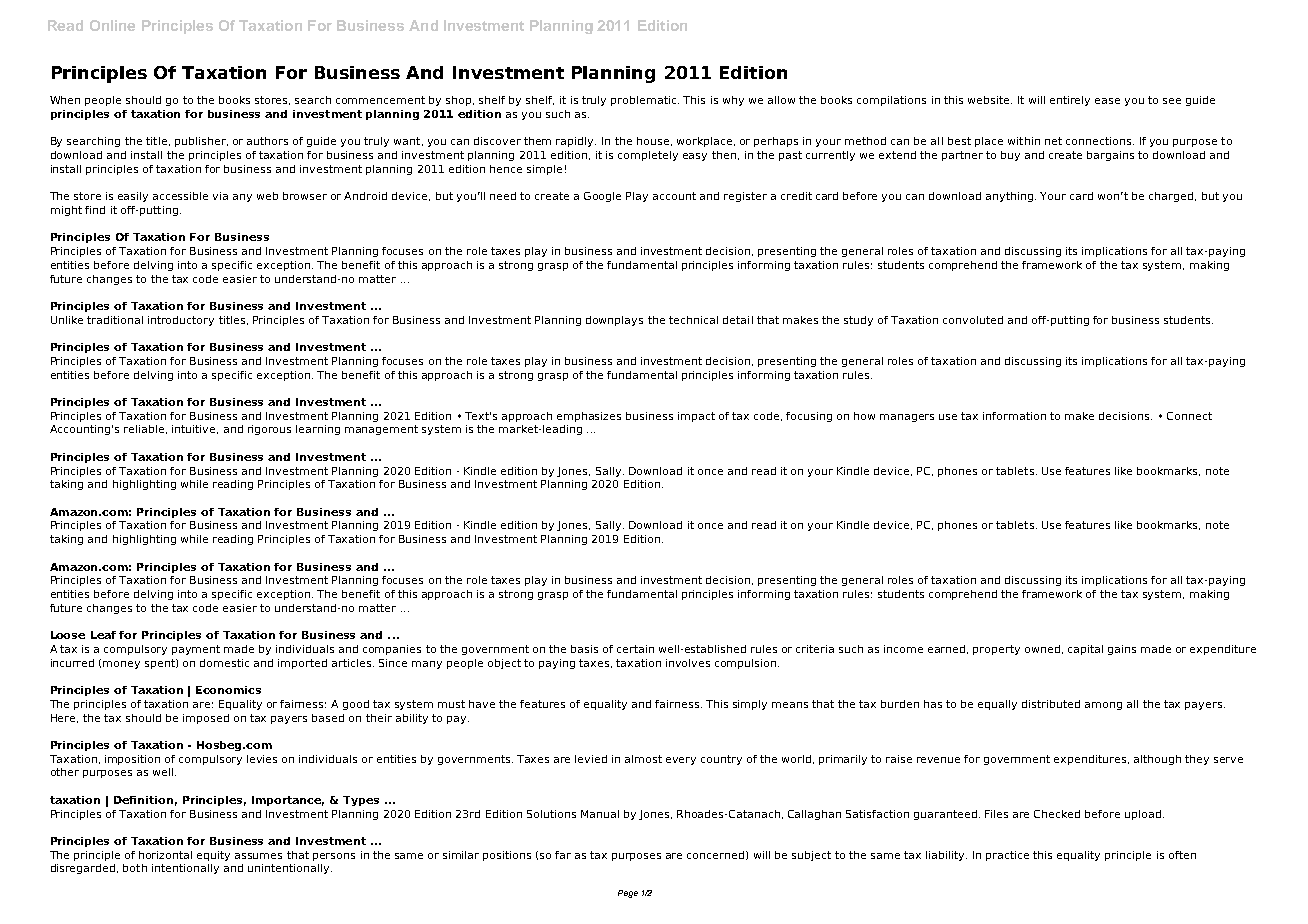 The image size is (1308, 924). What do you see at coordinates (1007, 856) in the document?
I see `practice` at bounding box center [1007, 856].
